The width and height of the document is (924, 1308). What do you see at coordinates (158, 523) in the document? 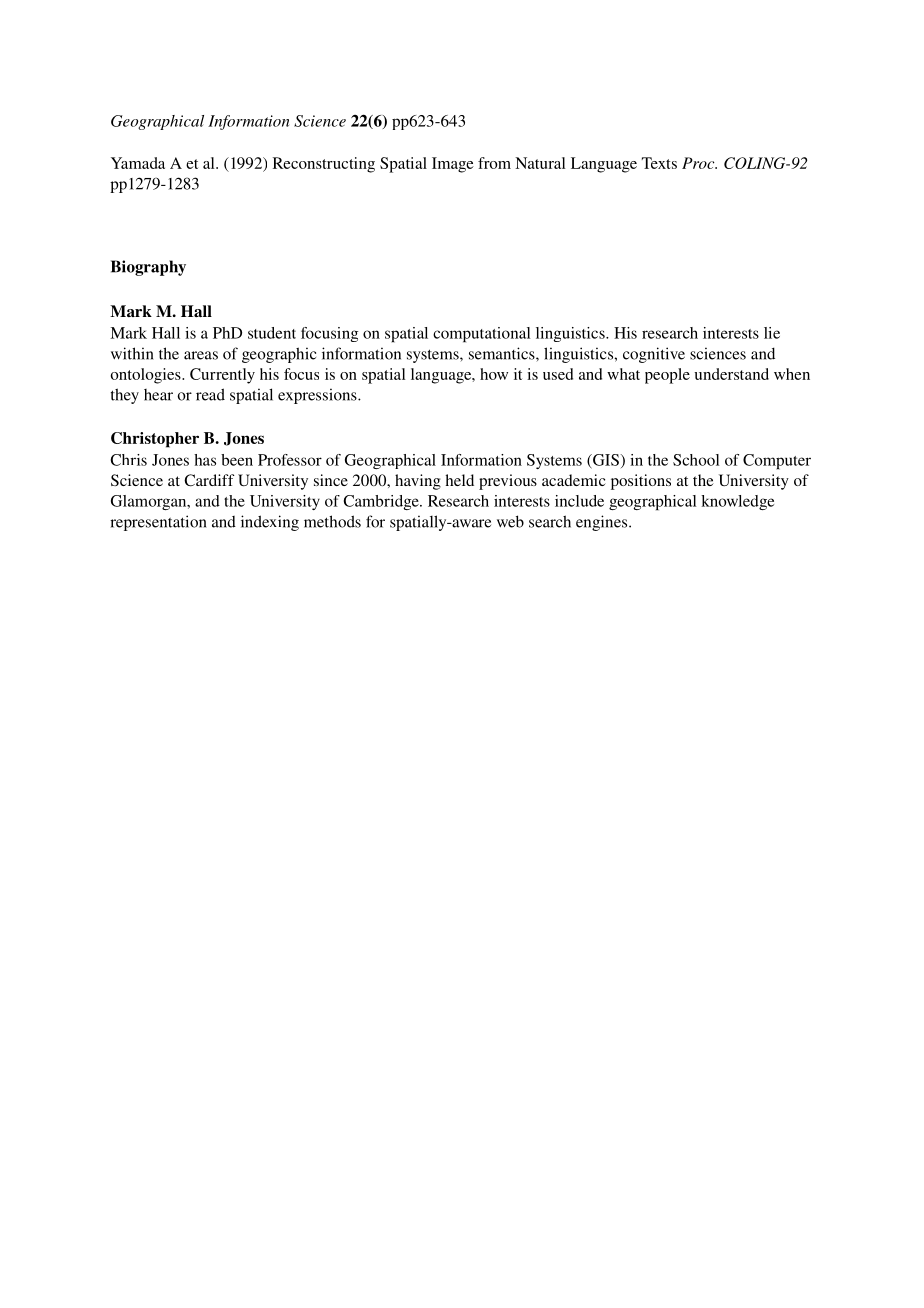
I see `representation` at bounding box center [158, 523].
